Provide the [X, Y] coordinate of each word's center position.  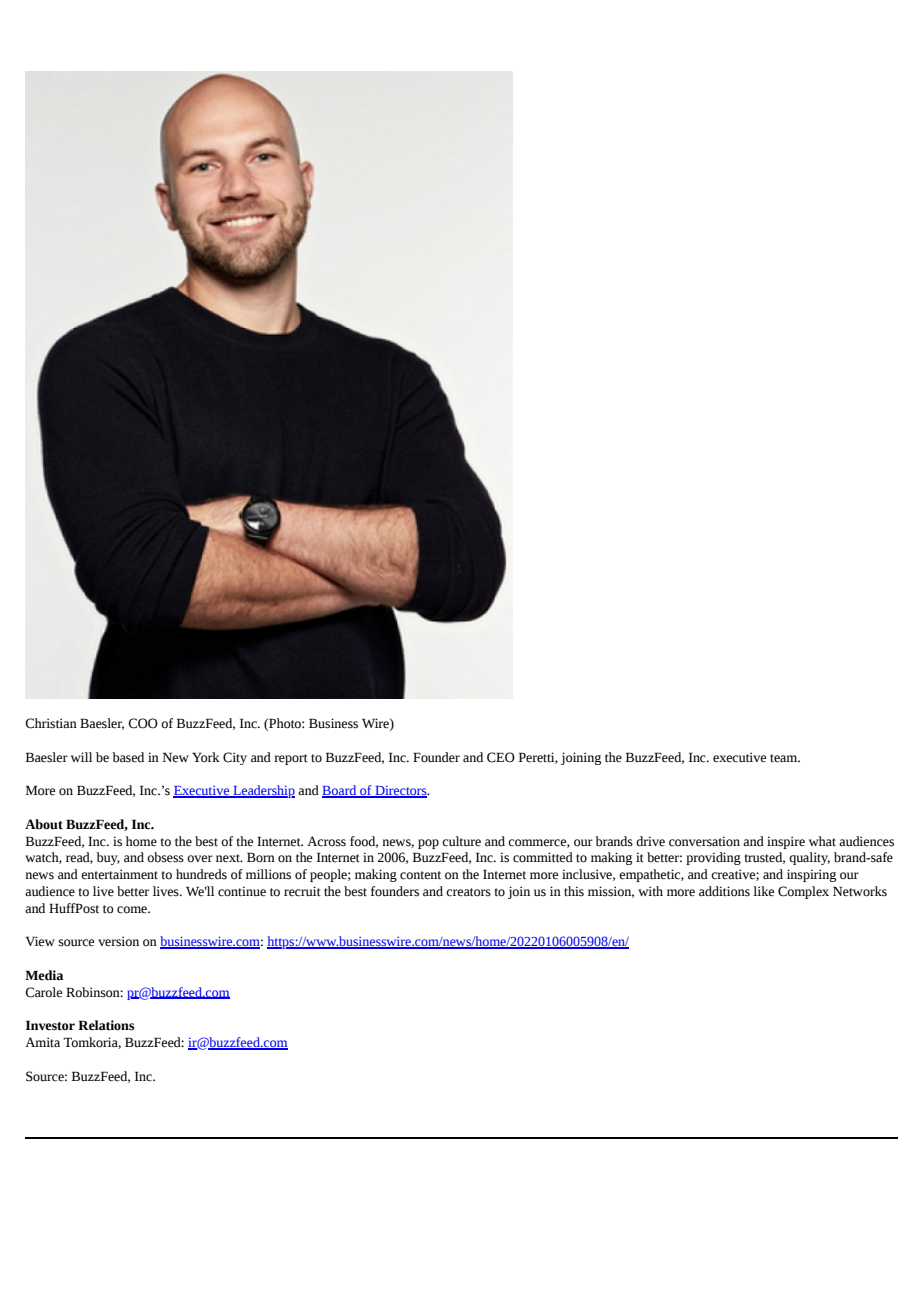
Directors [401, 792]
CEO [501, 757]
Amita [42, 1042]
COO [143, 723]
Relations [106, 1025]
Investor [50, 1025]
